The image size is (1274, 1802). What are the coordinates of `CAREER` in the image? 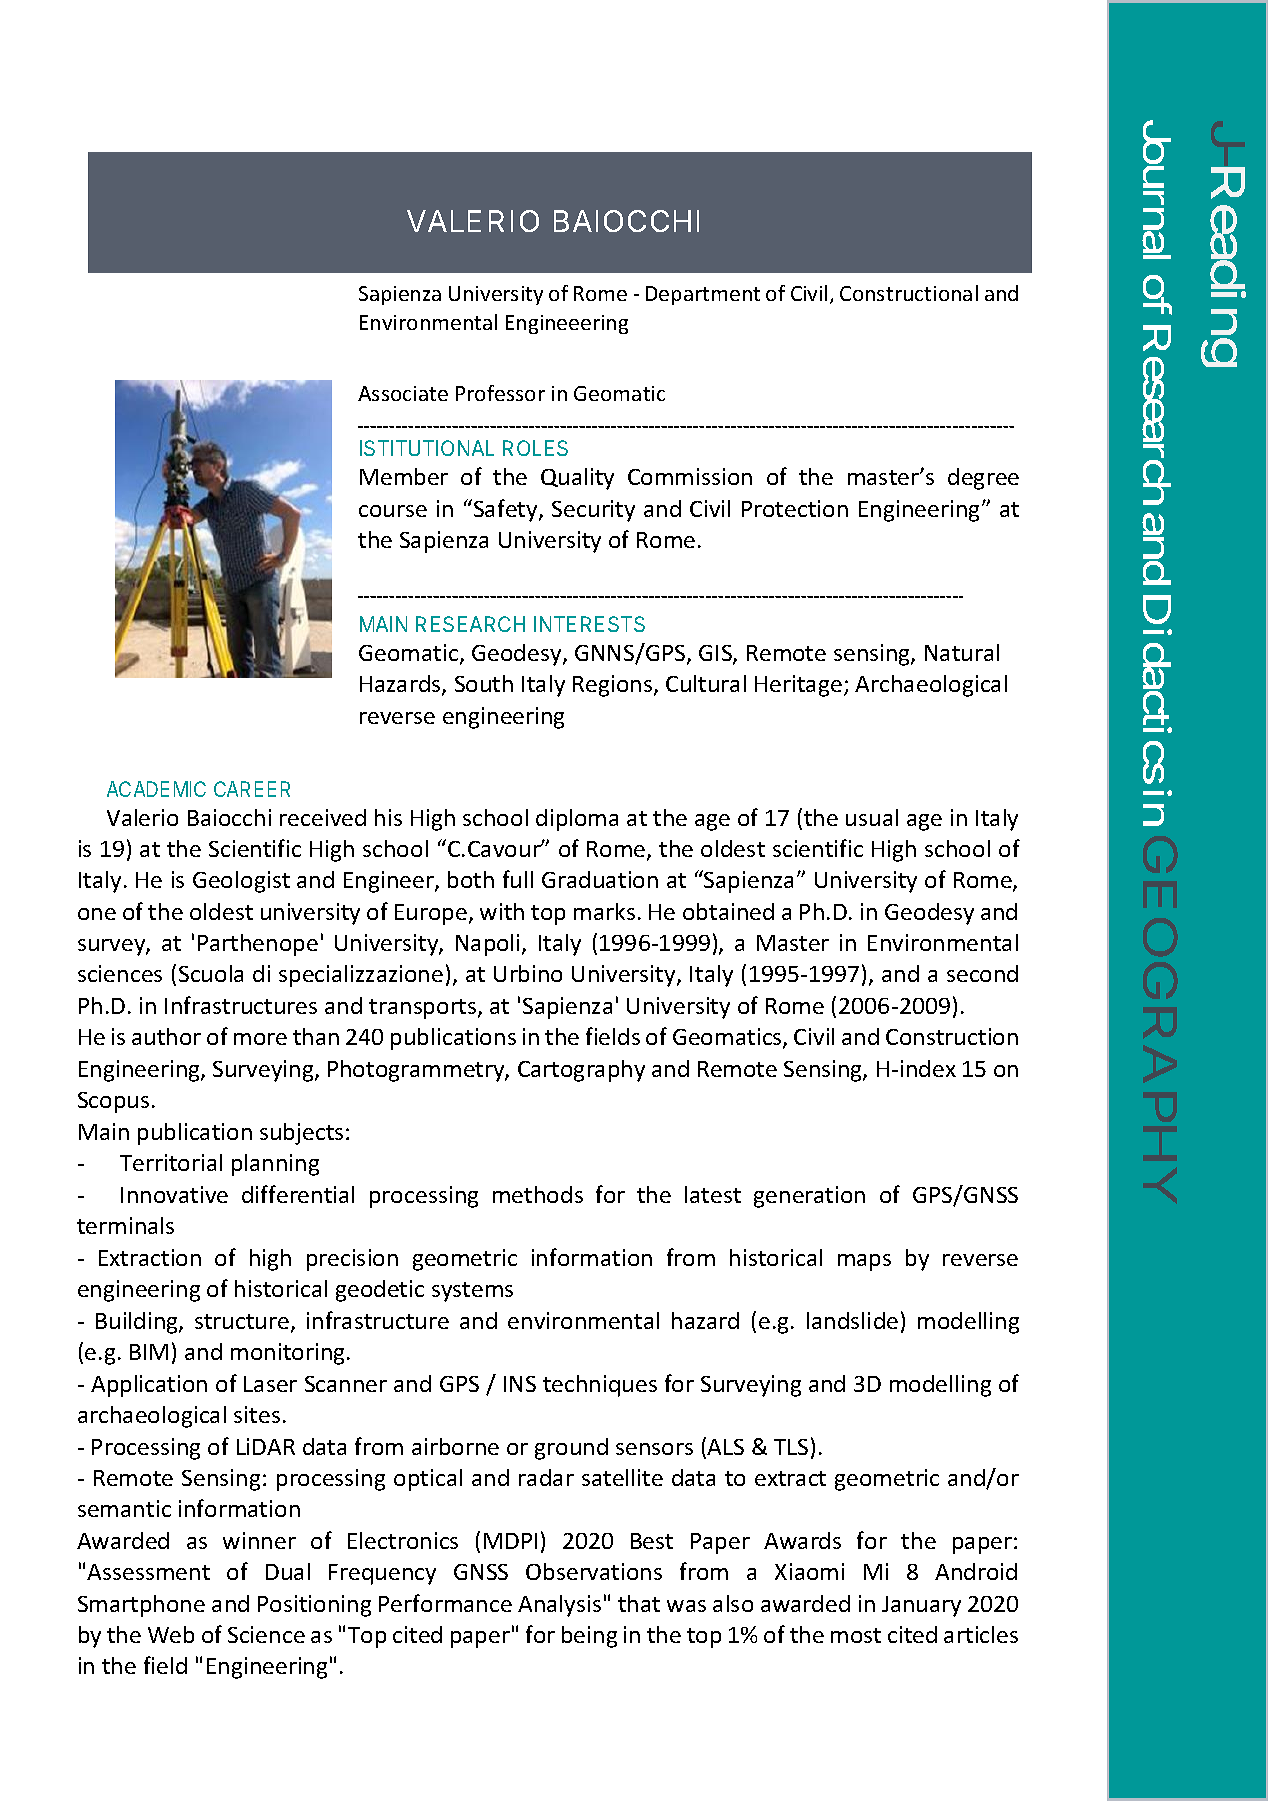 It's located at (252, 789).
